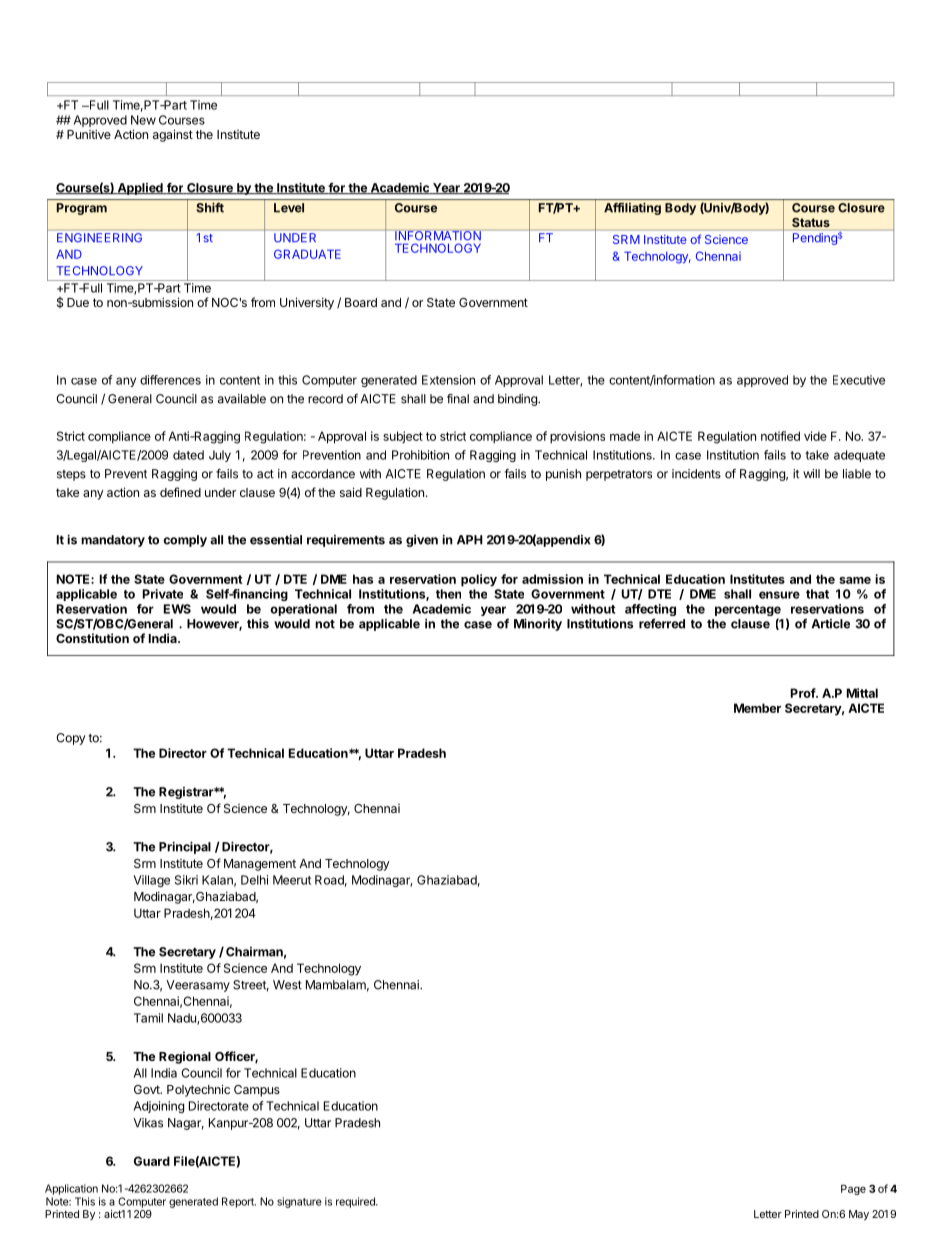  Describe the element at coordinates (185, 847) in the screenshot. I see `Principal` at that location.
